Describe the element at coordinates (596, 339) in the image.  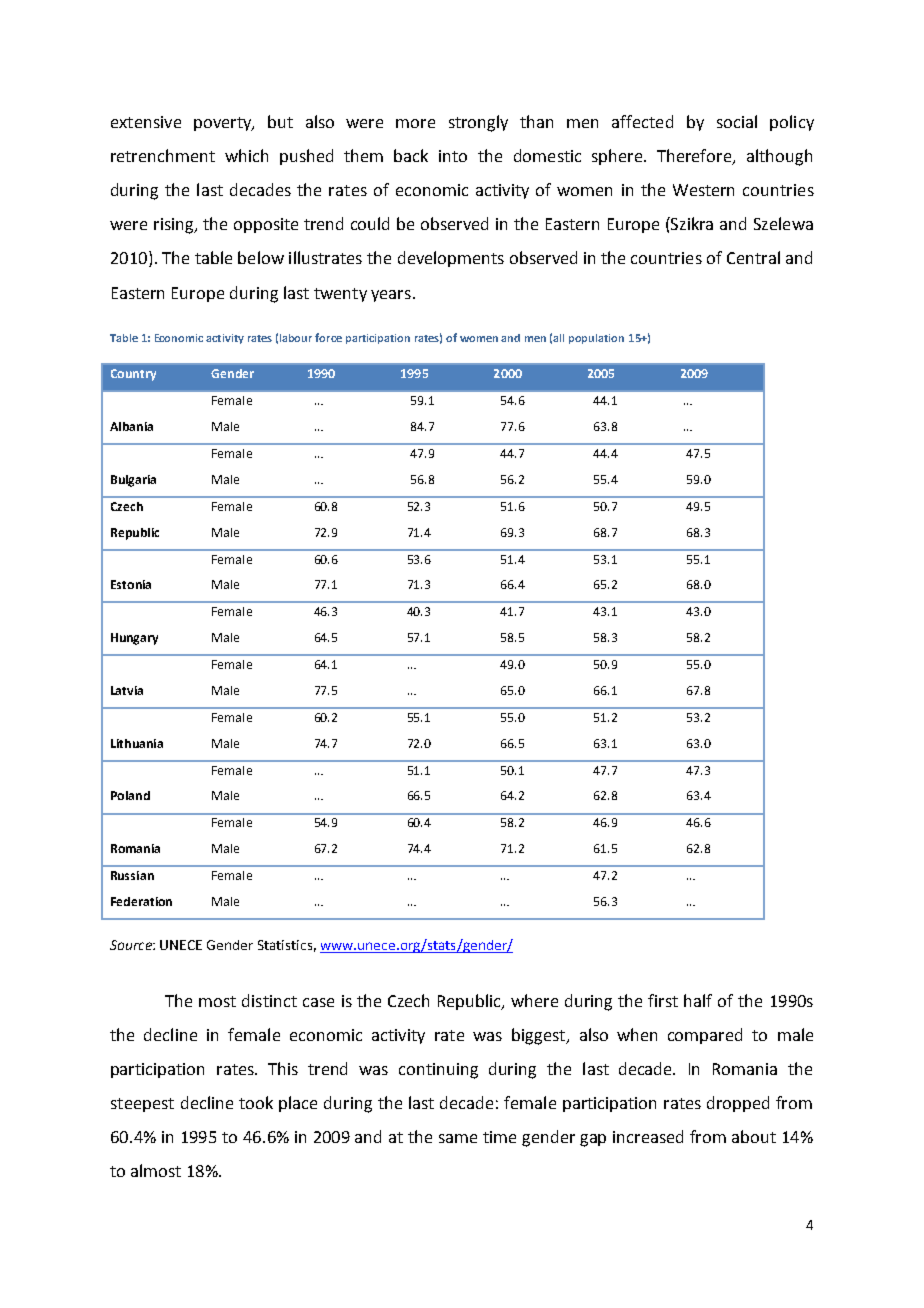
I see `population` at that location.
